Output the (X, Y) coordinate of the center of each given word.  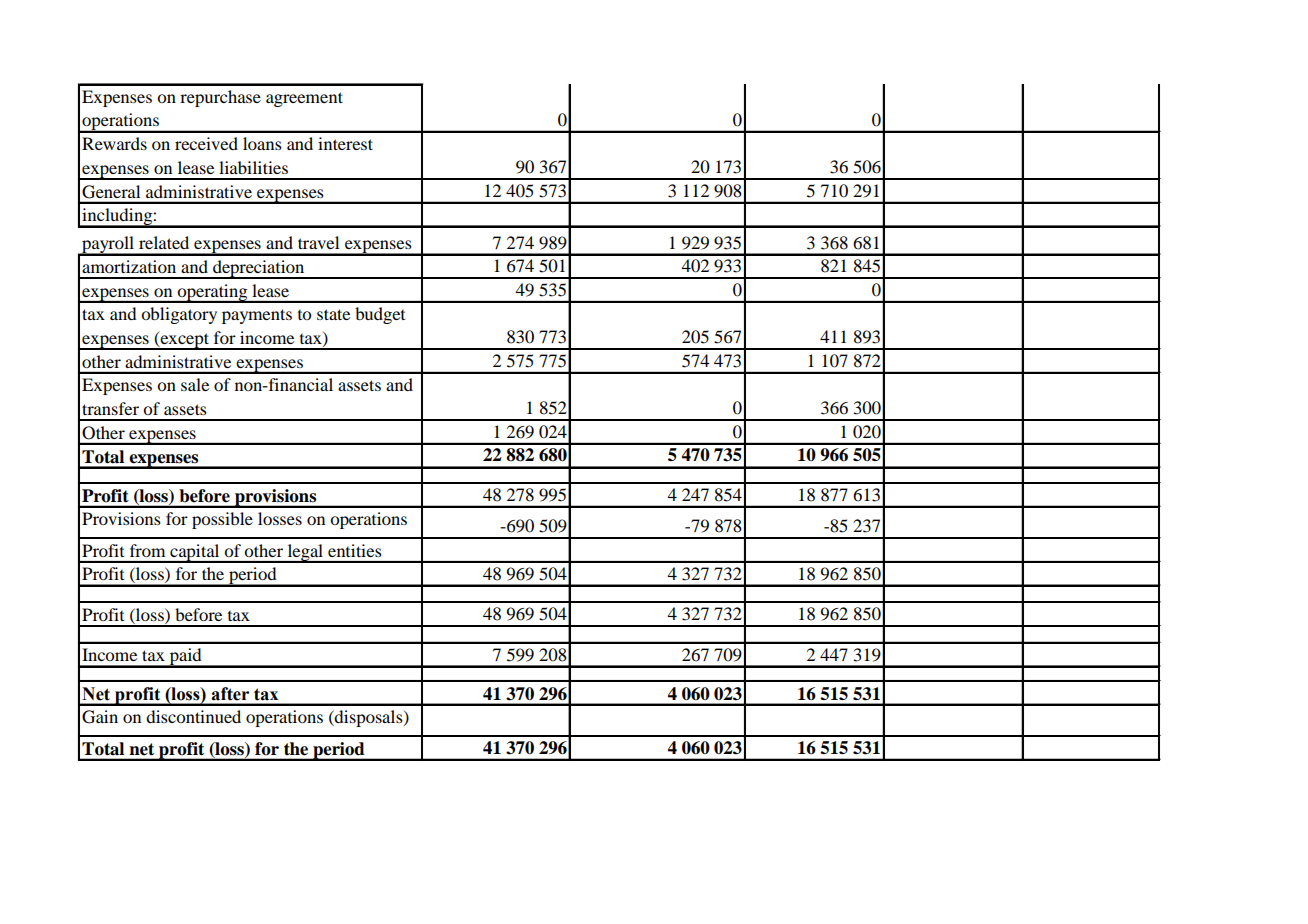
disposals (369, 718)
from (147, 550)
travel (318, 242)
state (333, 314)
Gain (100, 717)
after (230, 694)
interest (345, 143)
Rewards (114, 143)
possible (222, 520)
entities (355, 550)
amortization (129, 266)
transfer (110, 408)
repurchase (220, 98)
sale (195, 384)
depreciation (259, 269)
